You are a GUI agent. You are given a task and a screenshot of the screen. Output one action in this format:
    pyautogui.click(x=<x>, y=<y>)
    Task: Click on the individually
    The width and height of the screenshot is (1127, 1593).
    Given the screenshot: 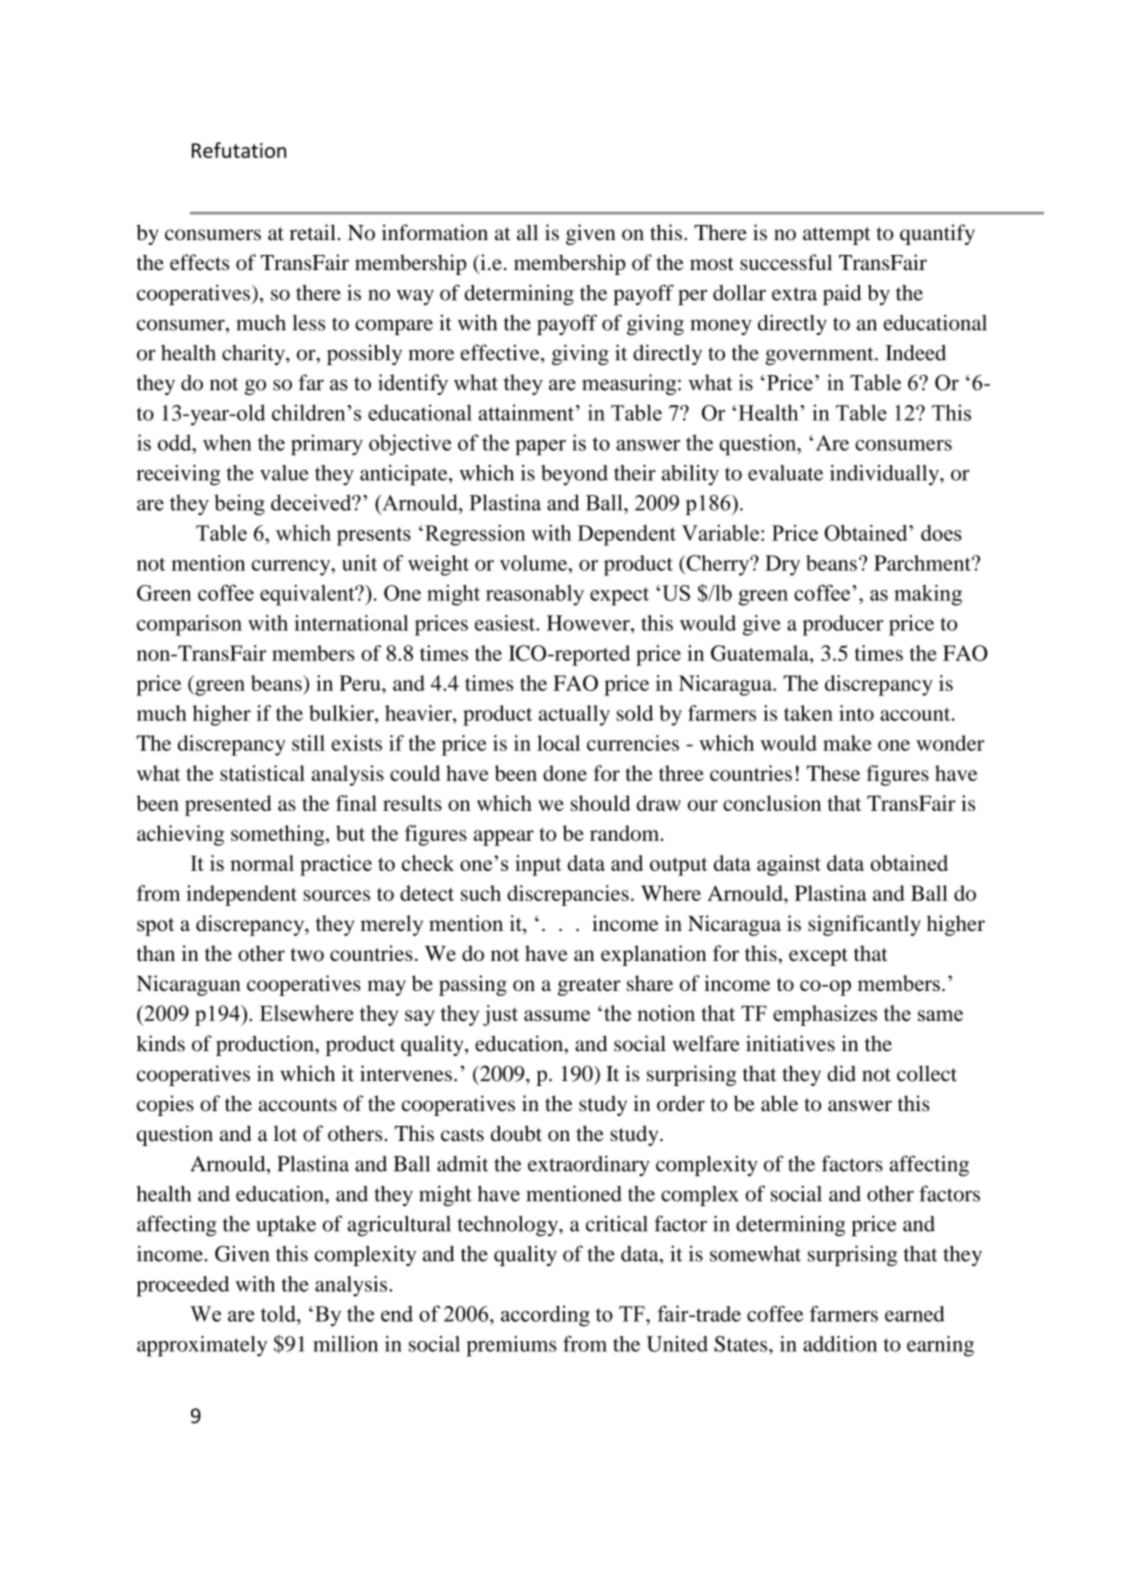 What is the action you would take?
    pyautogui.click(x=885, y=475)
